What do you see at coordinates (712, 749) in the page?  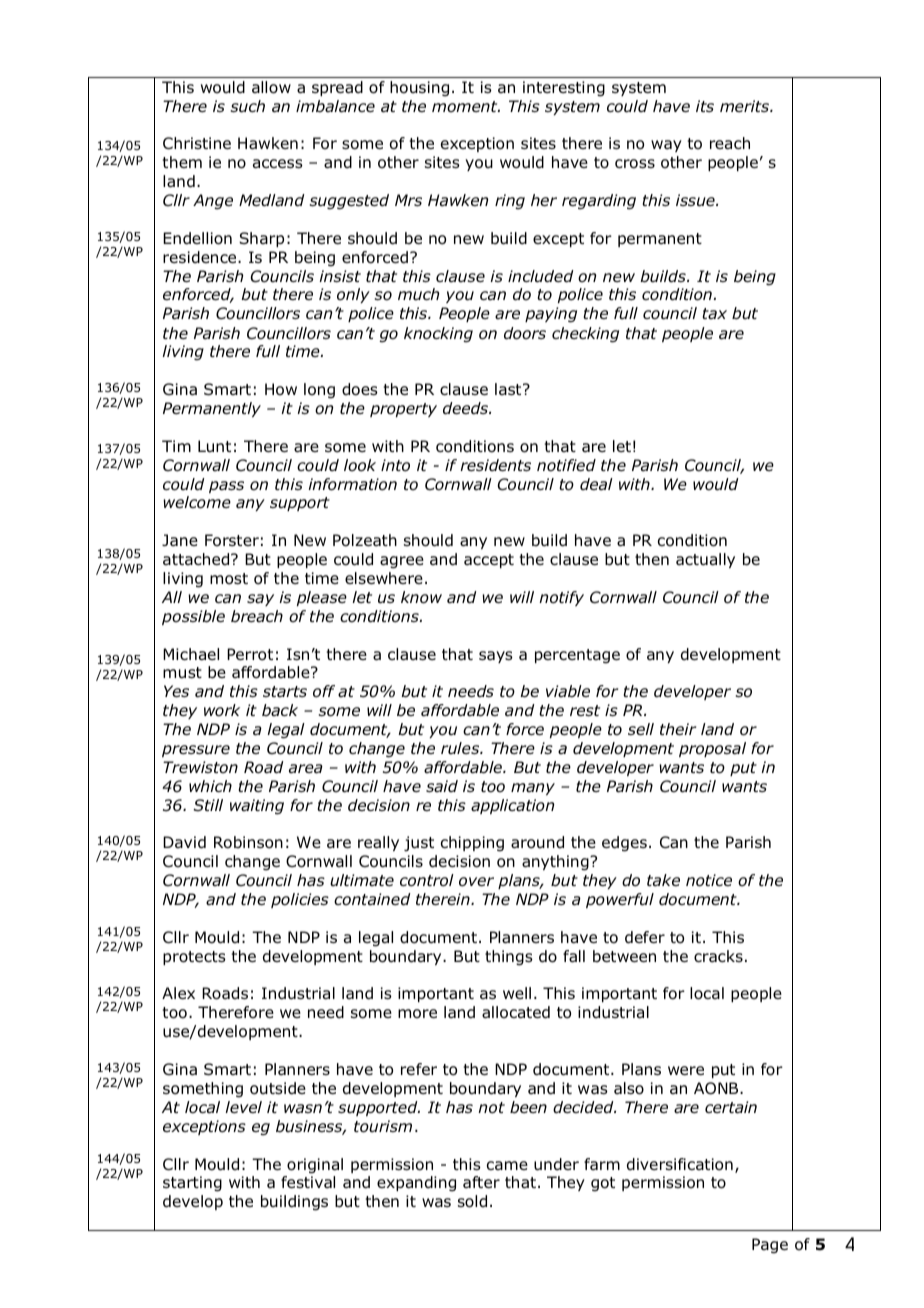 I see `proposal` at bounding box center [712, 749].
